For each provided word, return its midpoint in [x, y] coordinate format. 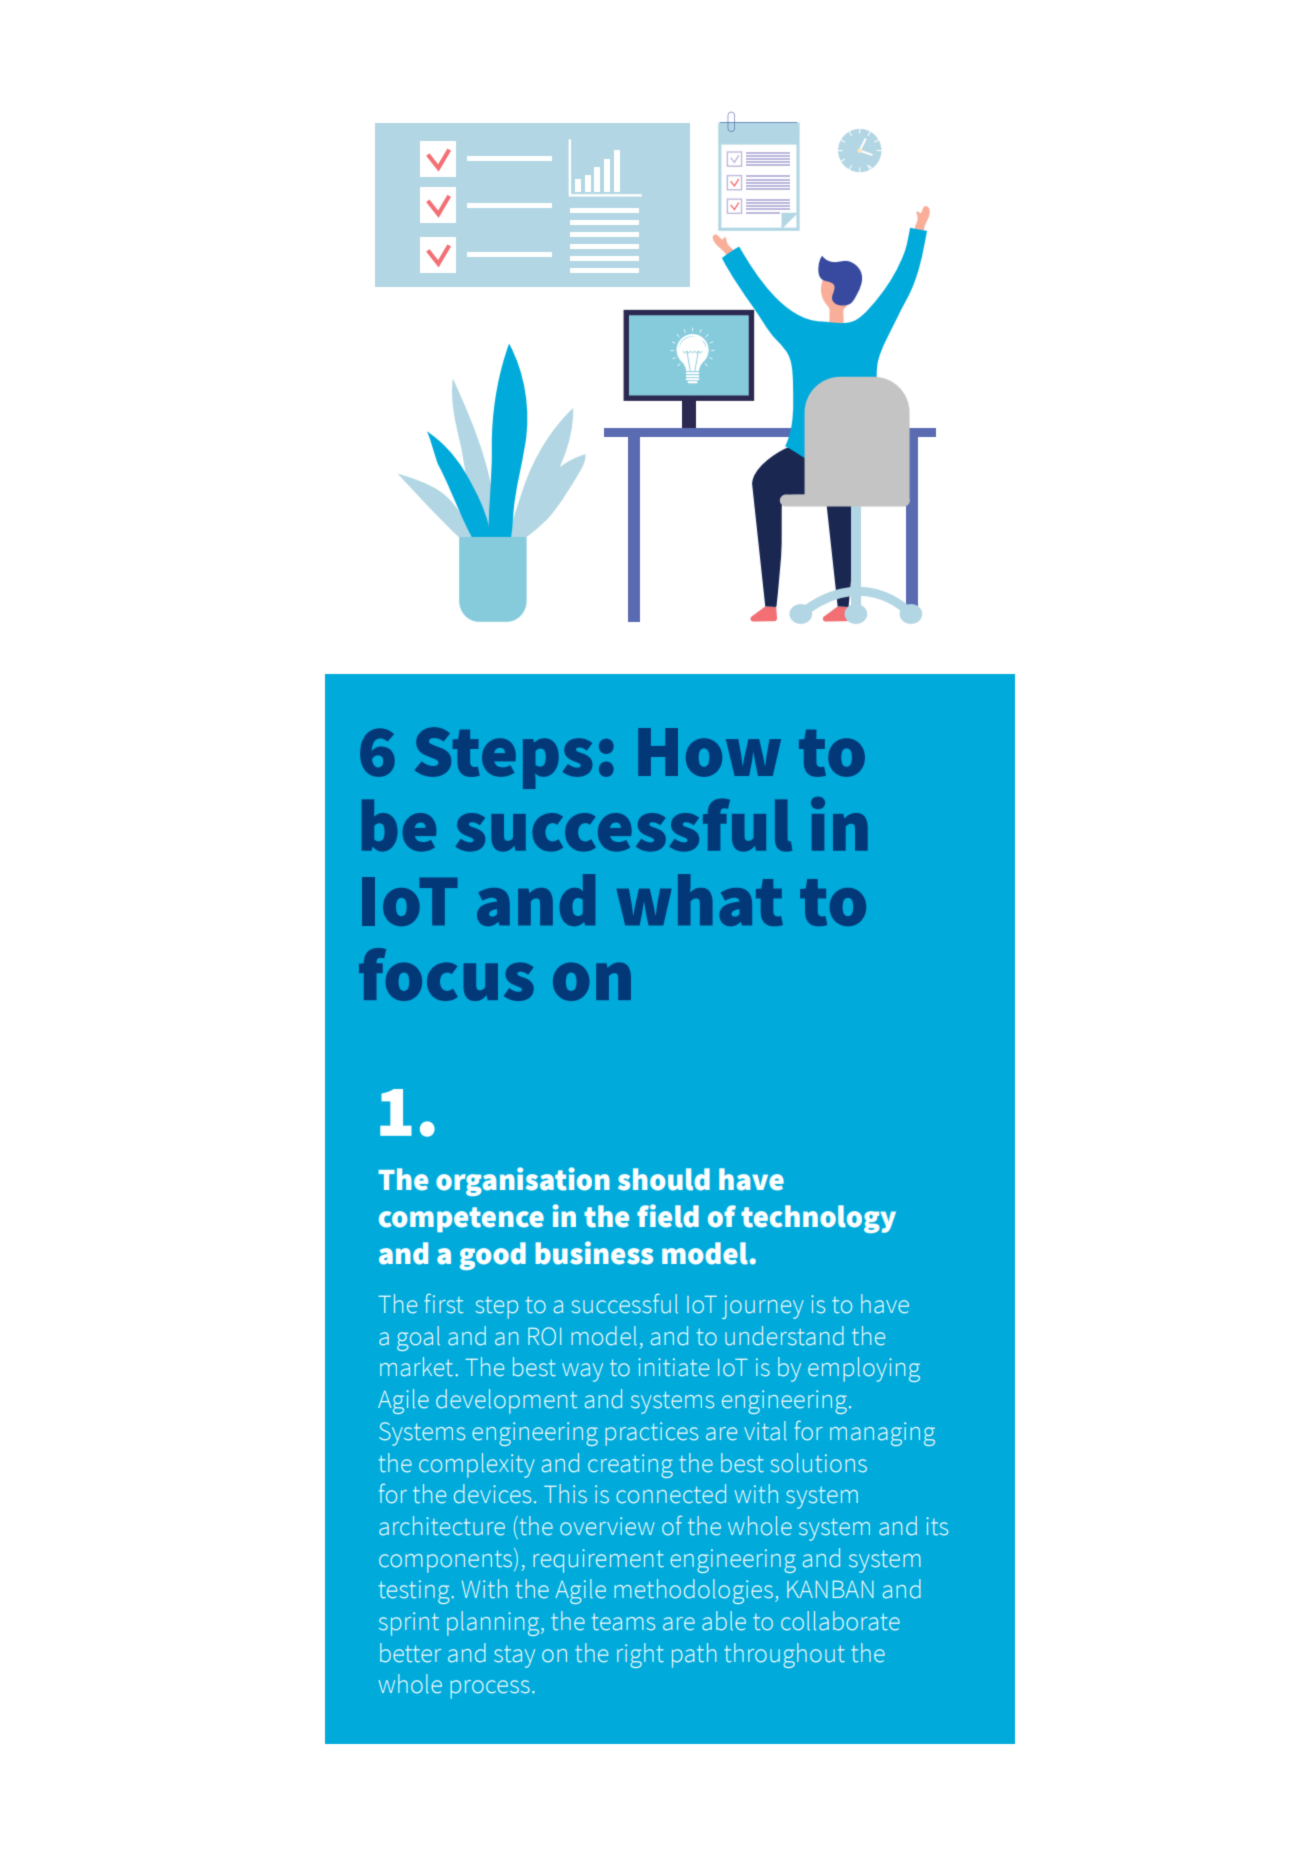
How [709, 752]
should [664, 1179]
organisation [523, 1181]
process [490, 1689]
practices [651, 1434]
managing [882, 1434]
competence [461, 1219]
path [694, 1655]
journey [763, 1307]
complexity [477, 1465]
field [668, 1216]
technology [818, 1219]
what [700, 900]
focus [446, 974]
